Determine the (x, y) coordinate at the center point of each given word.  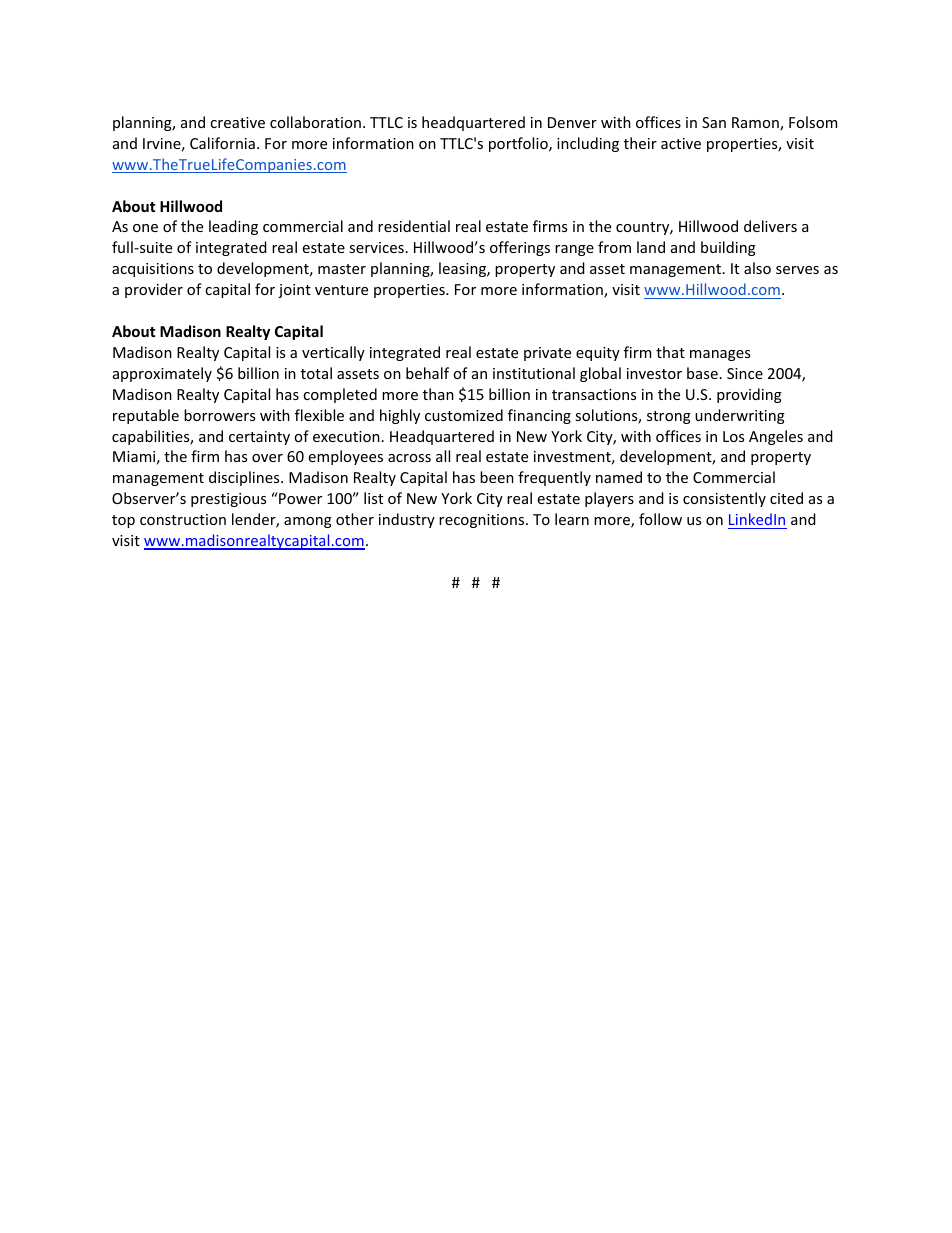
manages (720, 355)
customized (464, 415)
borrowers (219, 415)
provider (154, 290)
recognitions (483, 521)
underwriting (740, 416)
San (714, 122)
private (547, 354)
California (222, 143)
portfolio (519, 144)
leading (233, 227)
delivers (770, 226)
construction (183, 519)
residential (414, 226)
